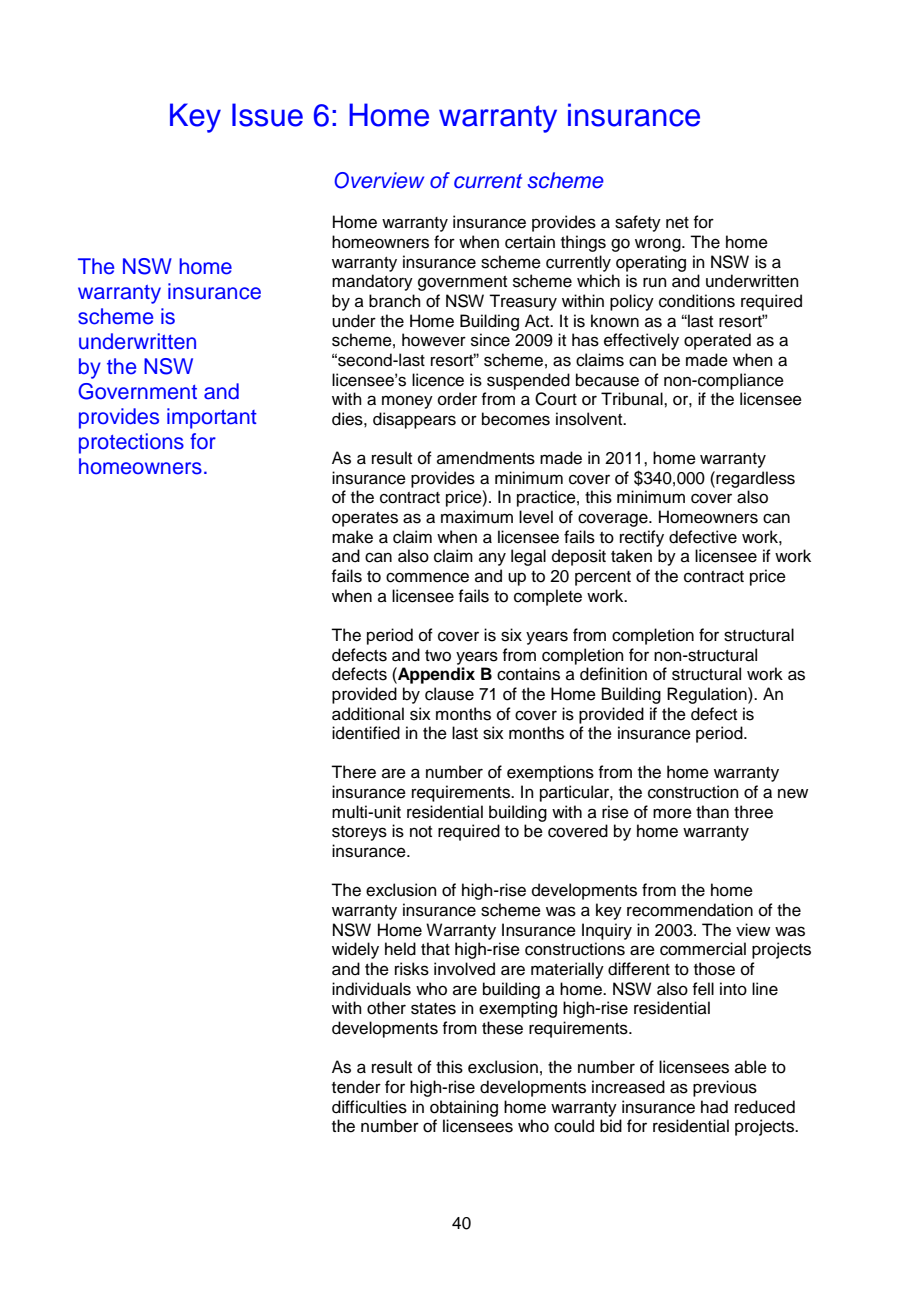 The image size is (924, 1308). I want to click on amendments, so click(486, 458).
